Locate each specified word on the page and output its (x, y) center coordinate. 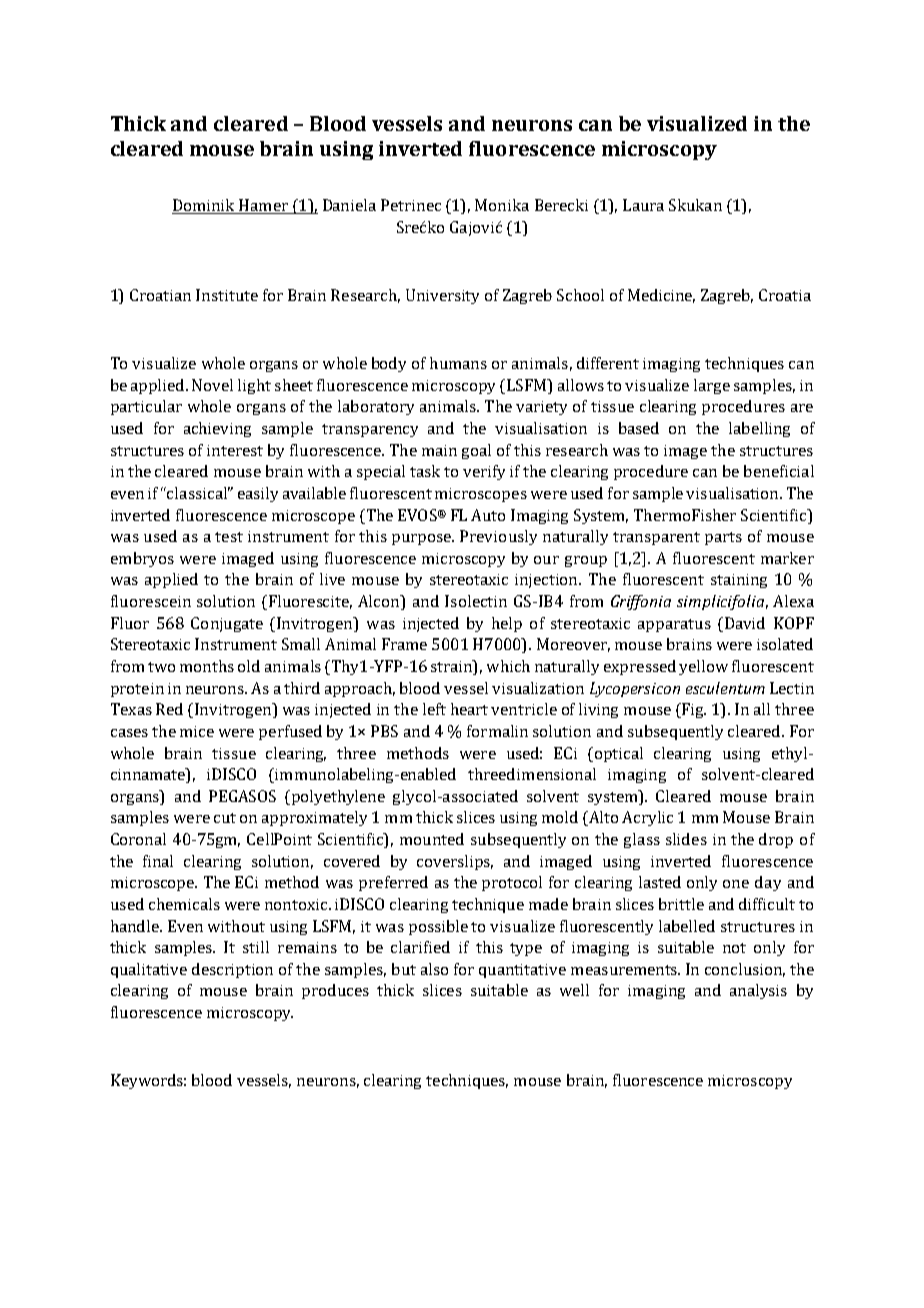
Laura (643, 205)
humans (458, 363)
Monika (502, 205)
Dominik (204, 206)
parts (723, 538)
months (207, 666)
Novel (212, 385)
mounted (432, 839)
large (712, 386)
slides (686, 839)
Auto (488, 515)
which (508, 666)
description (232, 970)
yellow (703, 667)
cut (225, 818)
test (229, 537)
